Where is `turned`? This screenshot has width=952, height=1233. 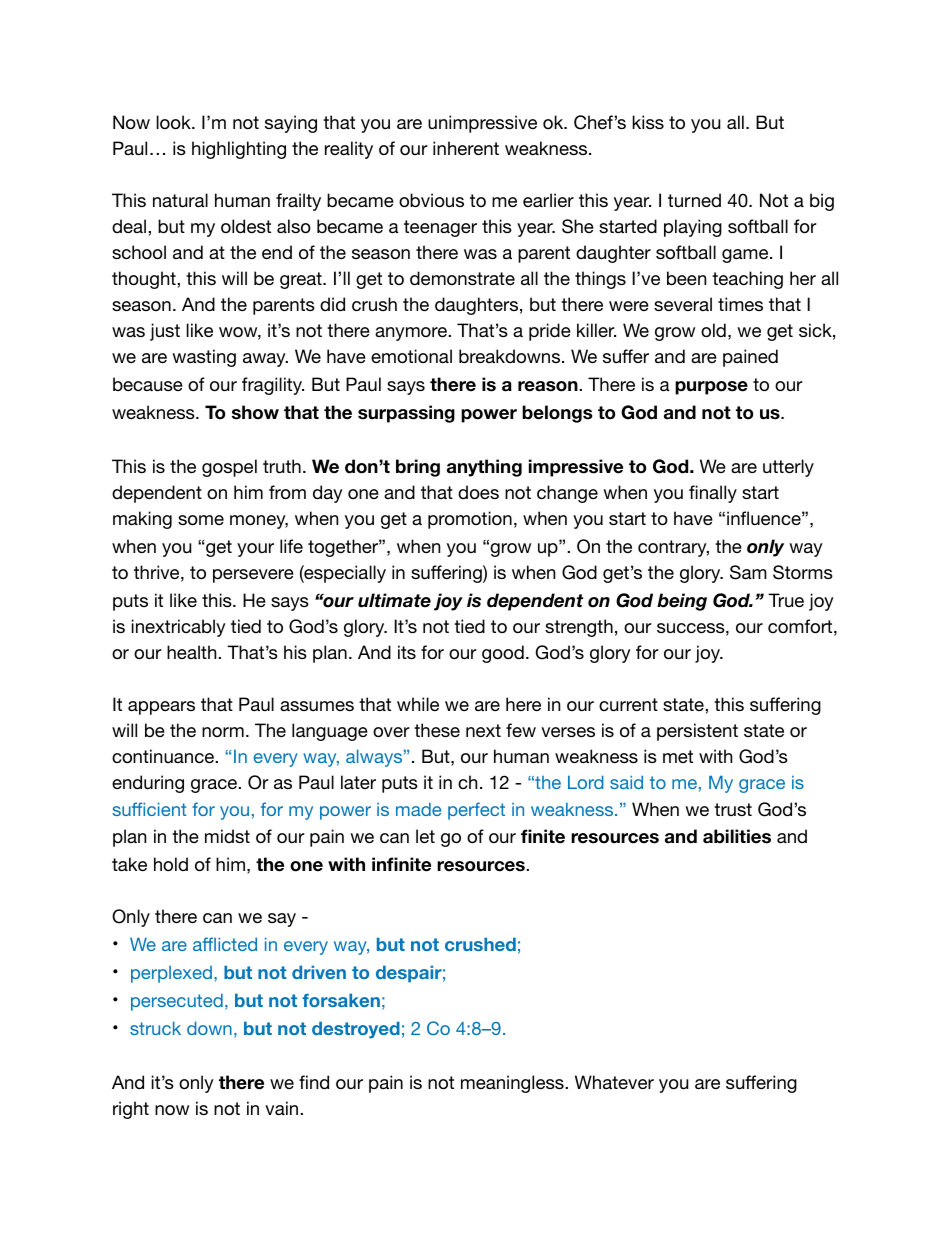
turned is located at coordinates (694, 200).
